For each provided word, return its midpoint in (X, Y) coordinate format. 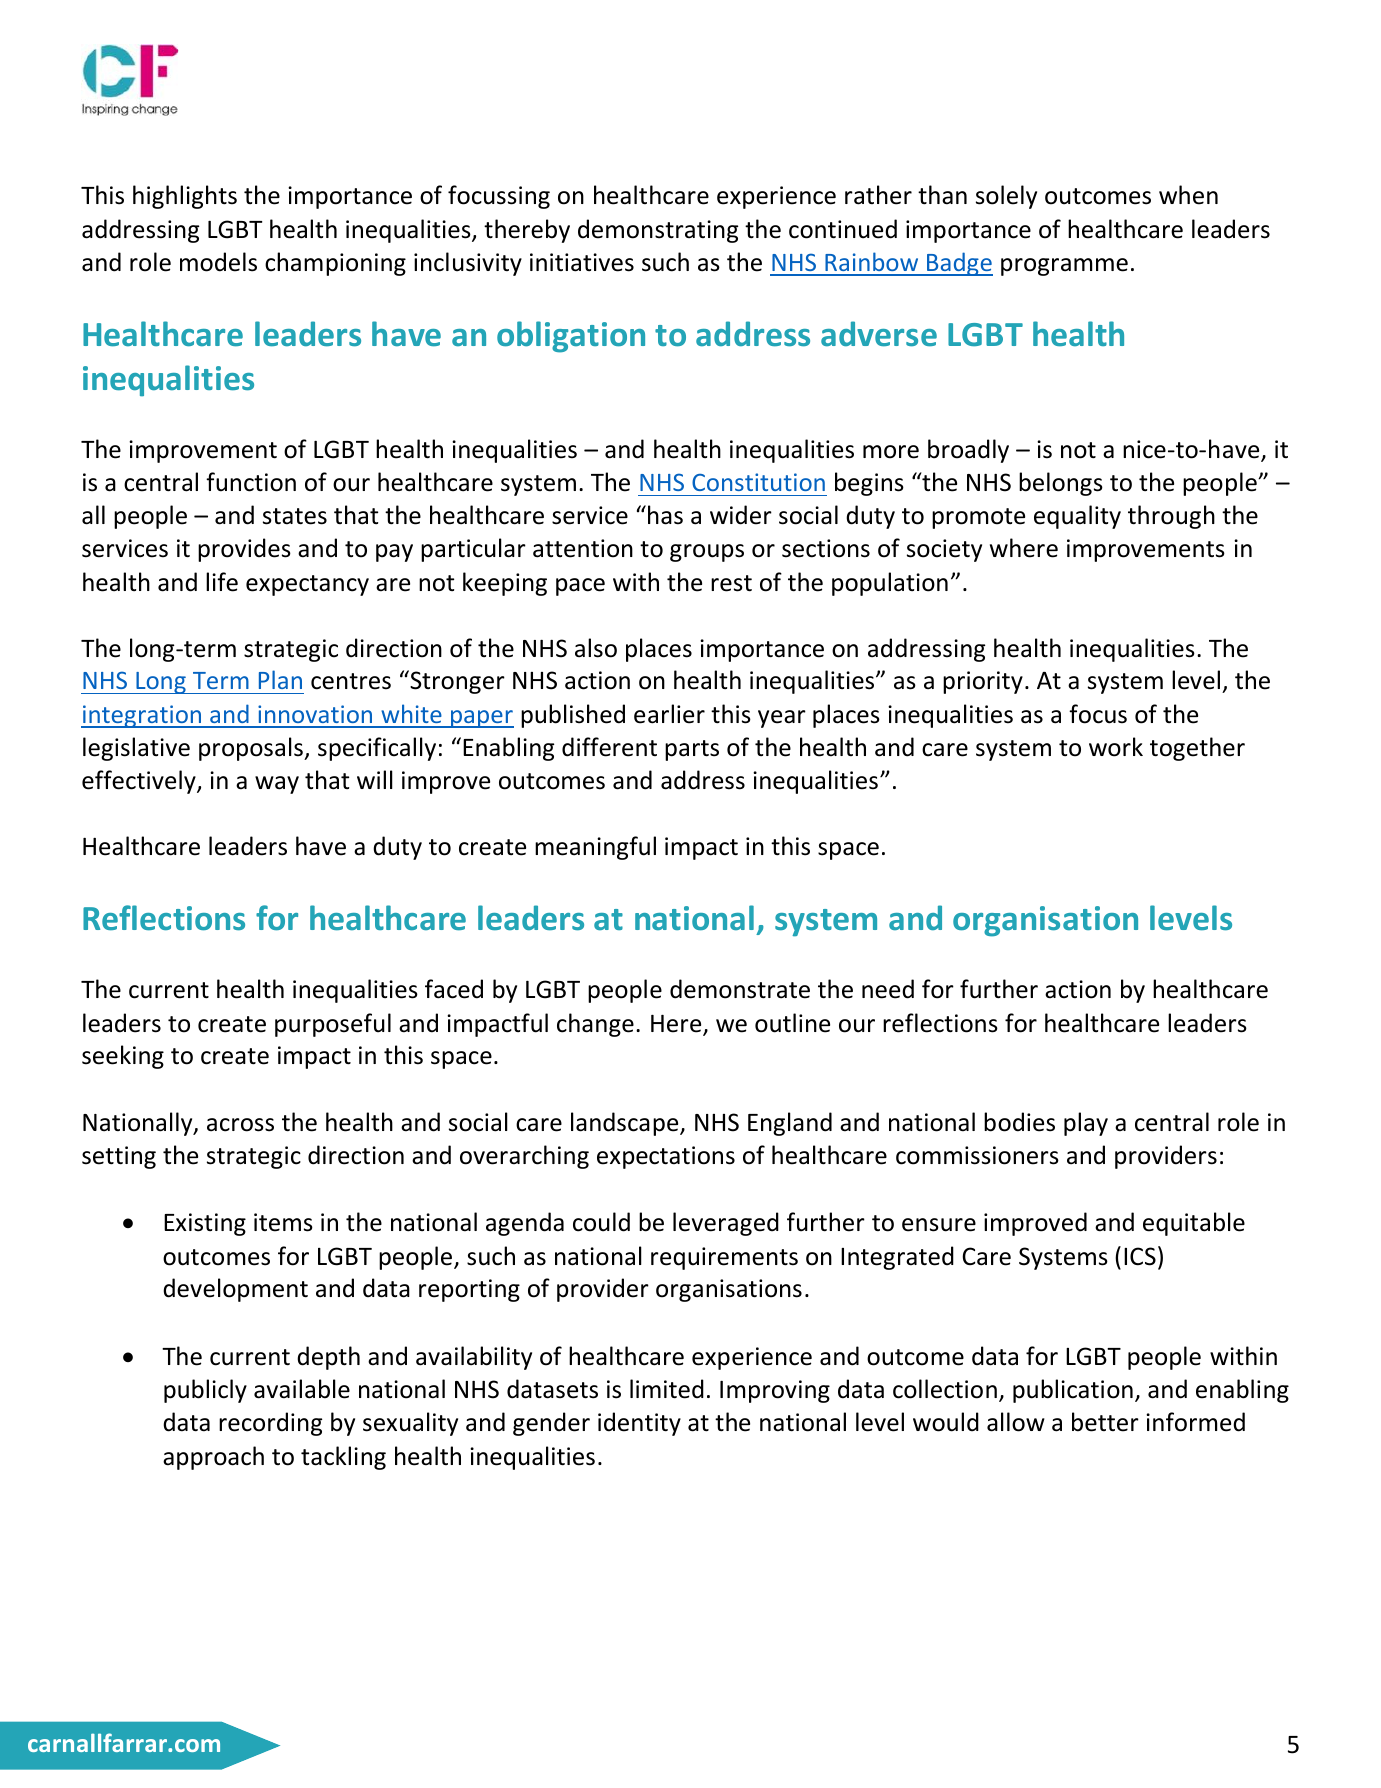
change (595, 1025)
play (1086, 1124)
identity (639, 1424)
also (596, 648)
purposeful (333, 1025)
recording (270, 1424)
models (218, 262)
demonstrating (658, 231)
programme (1064, 267)
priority (983, 682)
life (222, 582)
